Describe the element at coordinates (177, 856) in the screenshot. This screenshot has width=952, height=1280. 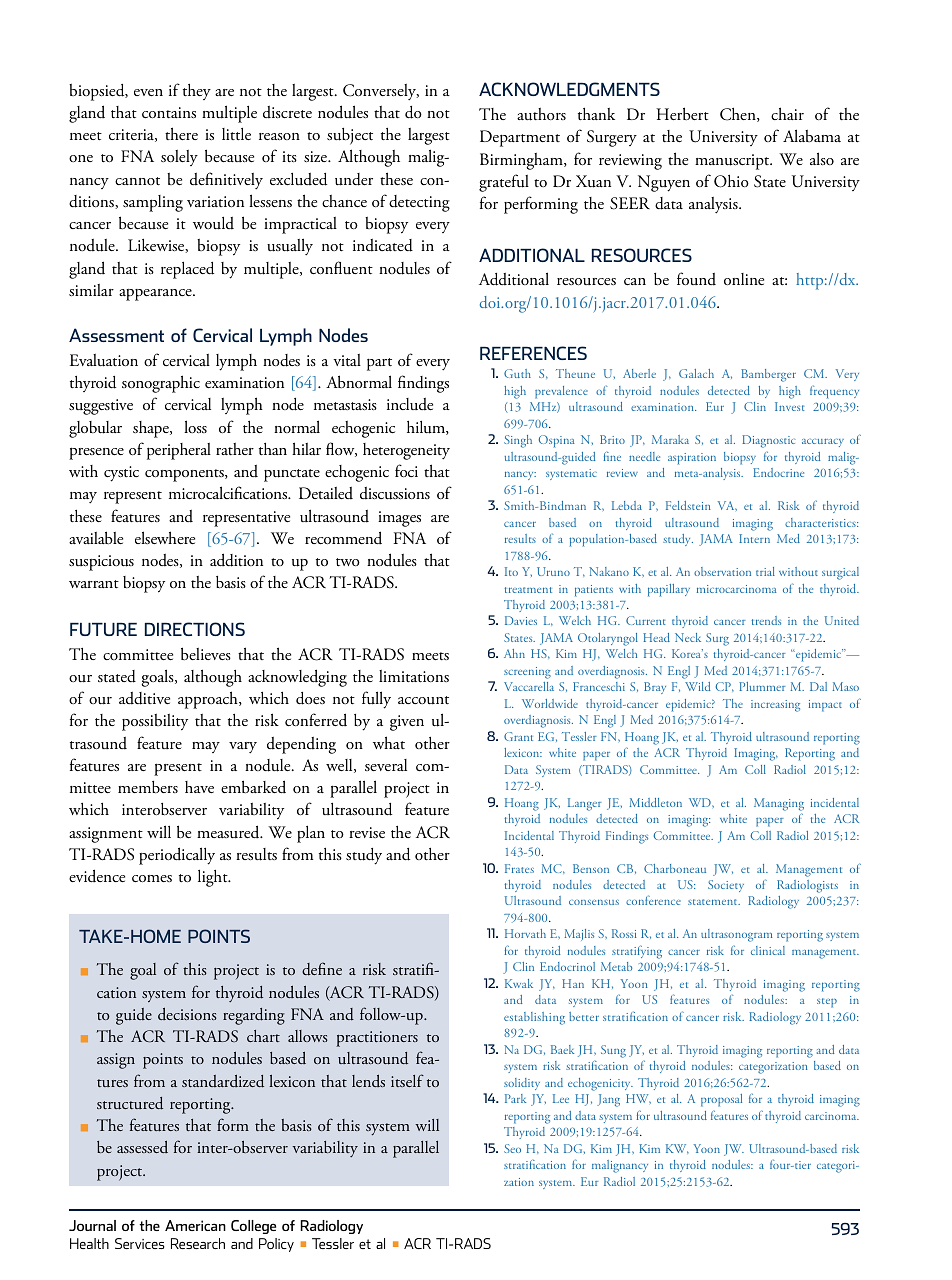
I see `periodically` at that location.
